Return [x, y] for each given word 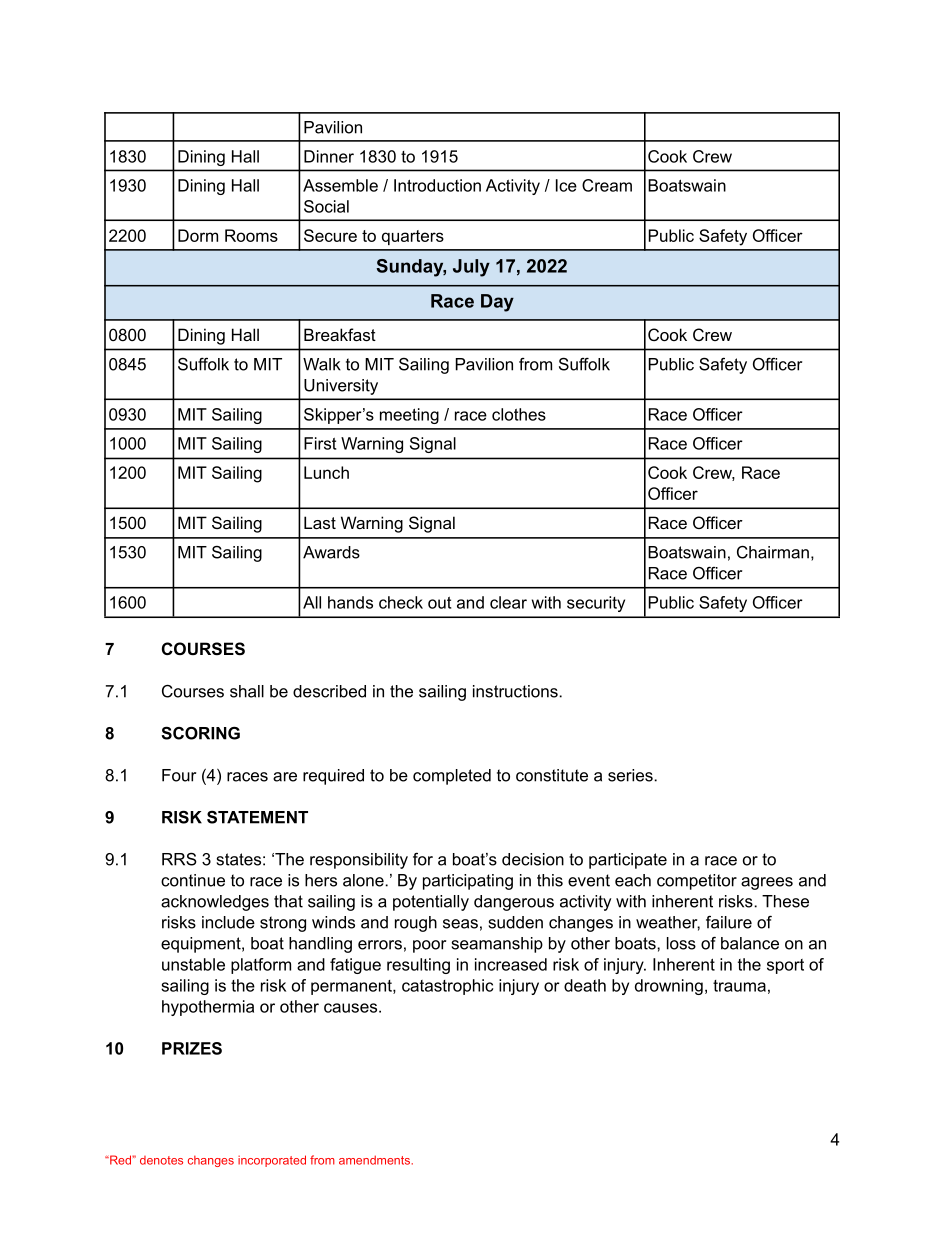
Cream [607, 185]
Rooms [251, 235]
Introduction [437, 185]
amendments [374, 1160]
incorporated [272, 1161]
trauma [739, 986]
